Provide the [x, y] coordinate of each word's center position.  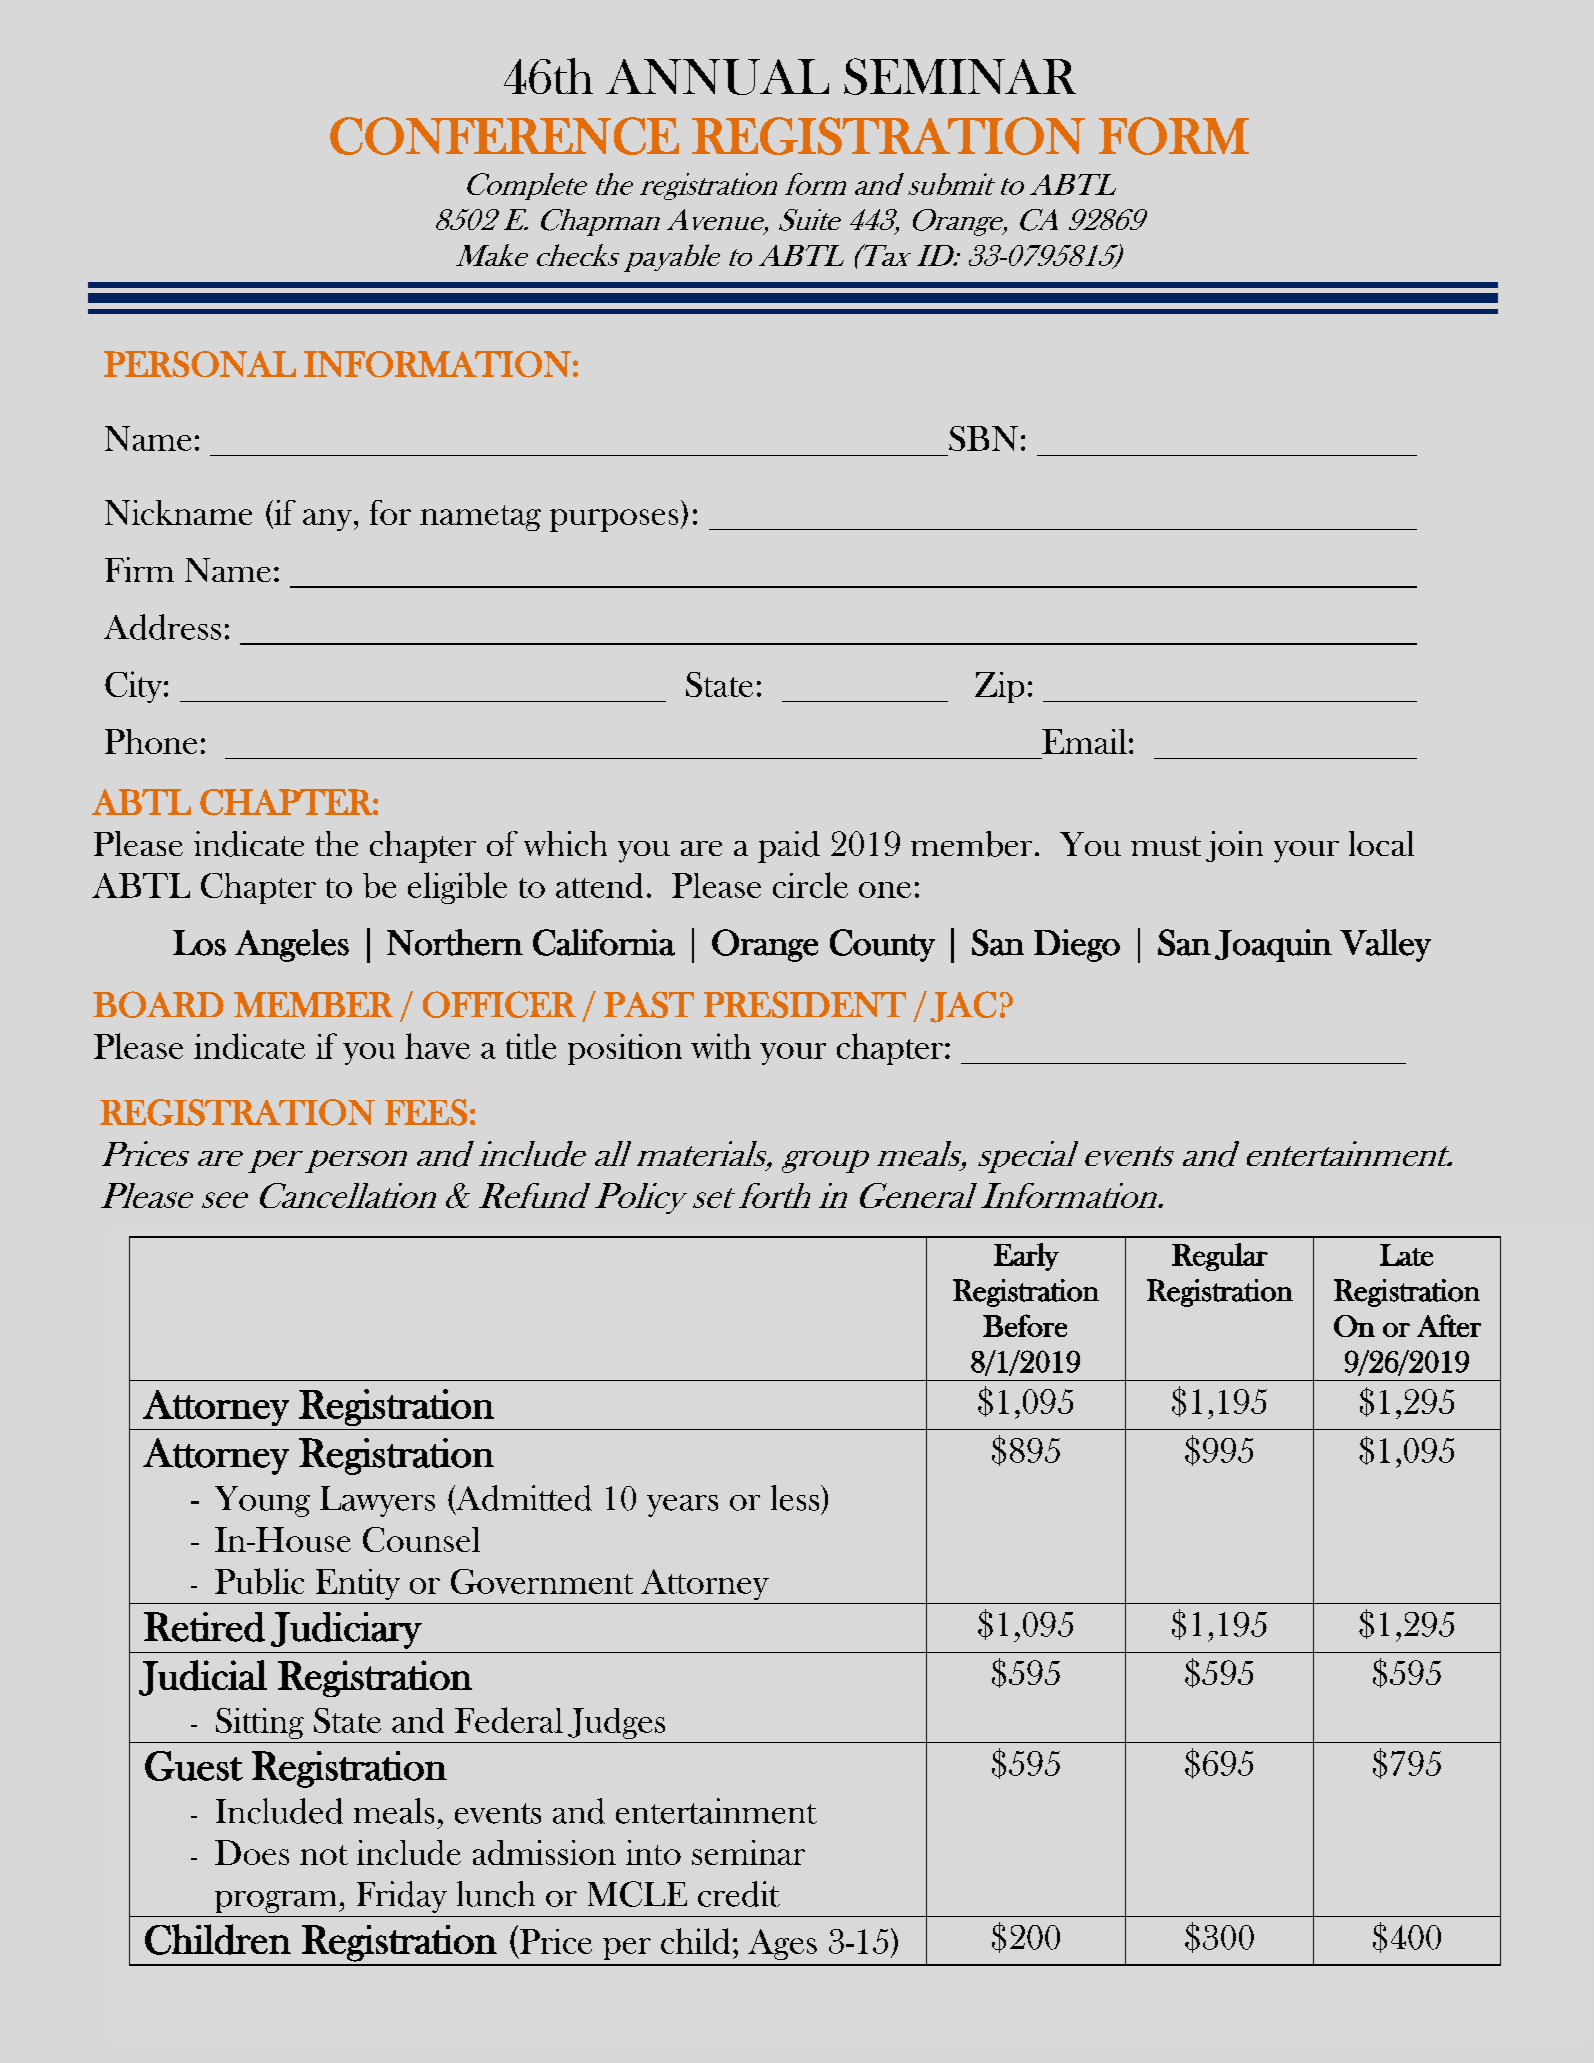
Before [1025, 1325]
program [277, 1902]
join [1234, 846]
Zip [999, 687]
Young [262, 1501]
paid [789, 847]
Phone [151, 741]
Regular [1220, 1257]
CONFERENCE [504, 136]
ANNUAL [717, 77]
